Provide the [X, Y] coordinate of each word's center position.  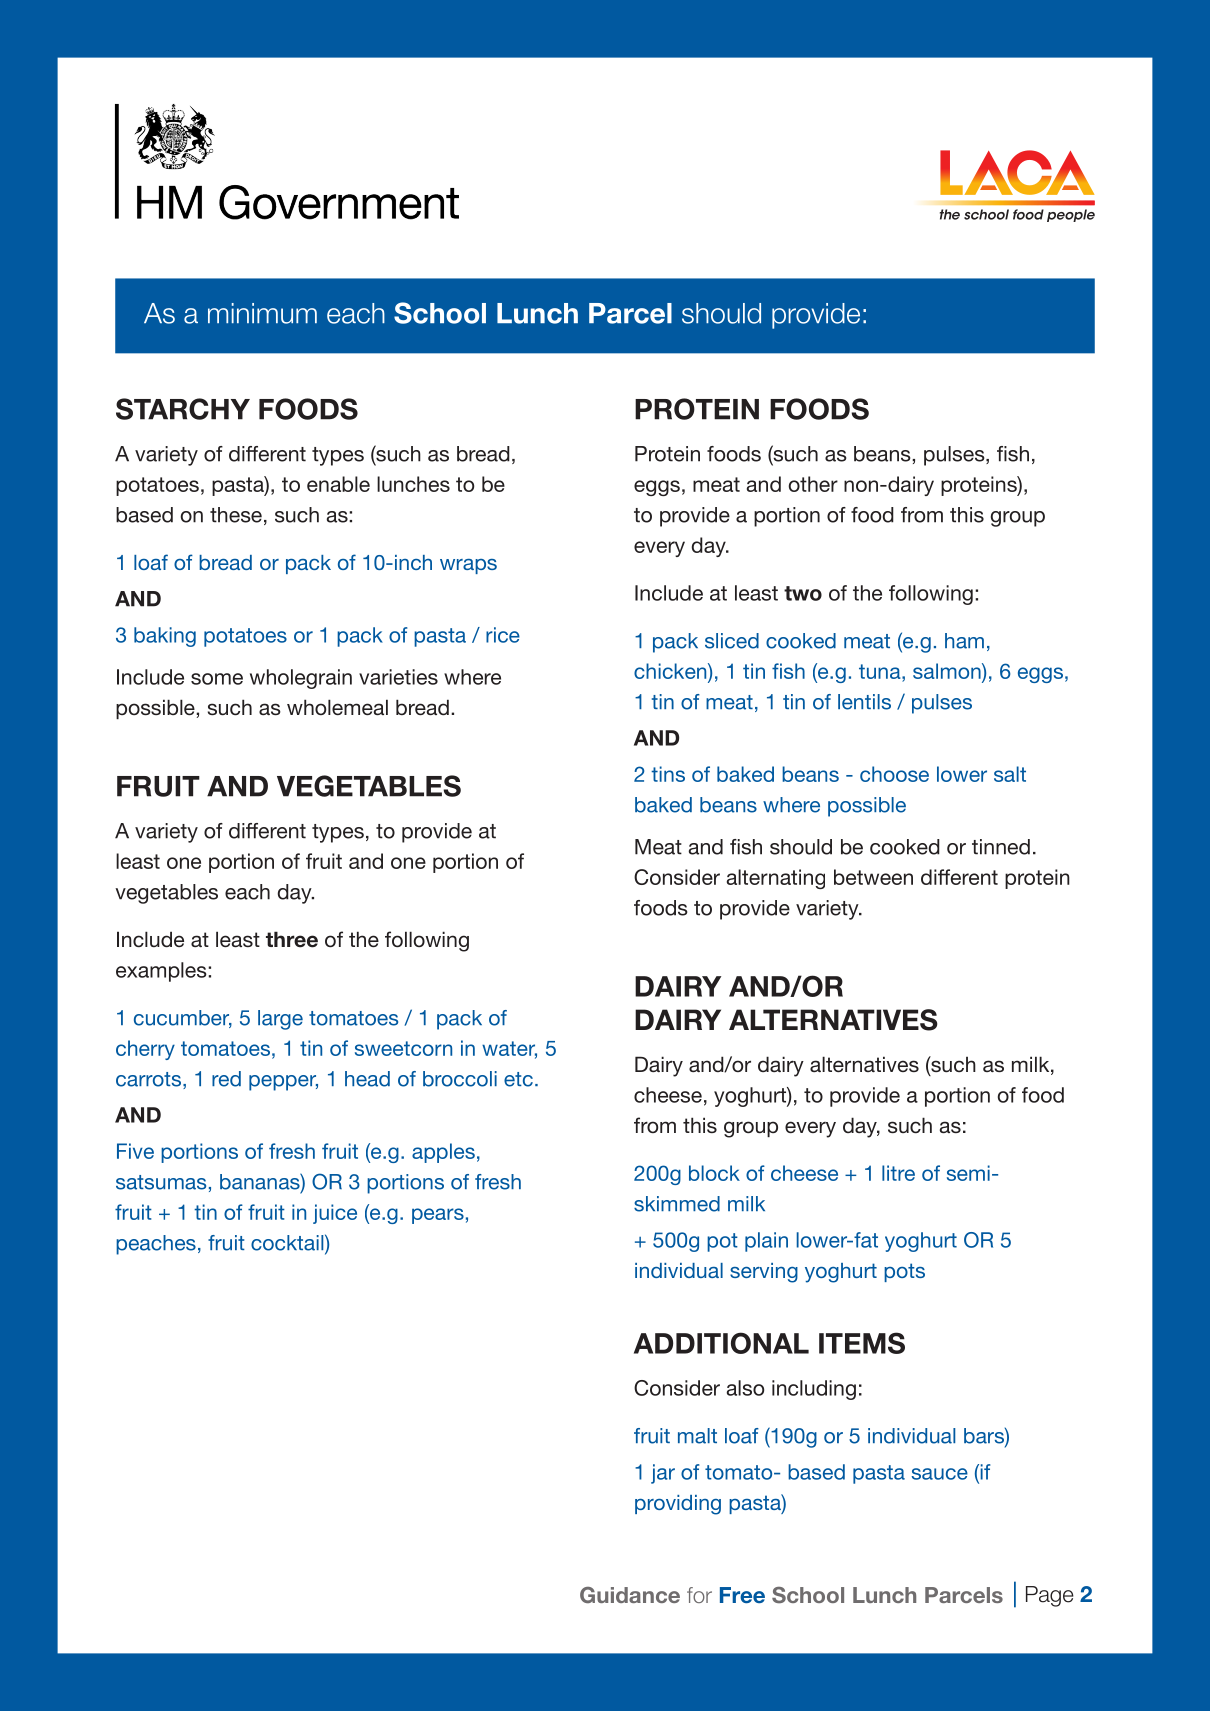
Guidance [630, 1595]
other [813, 484]
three [292, 939]
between [873, 877]
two [803, 593]
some [217, 679]
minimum [262, 313]
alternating [776, 879]
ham [964, 641]
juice [335, 1214]
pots [904, 1272]
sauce [940, 1474]
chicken [671, 671]
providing [678, 1505]
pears [438, 1216]
